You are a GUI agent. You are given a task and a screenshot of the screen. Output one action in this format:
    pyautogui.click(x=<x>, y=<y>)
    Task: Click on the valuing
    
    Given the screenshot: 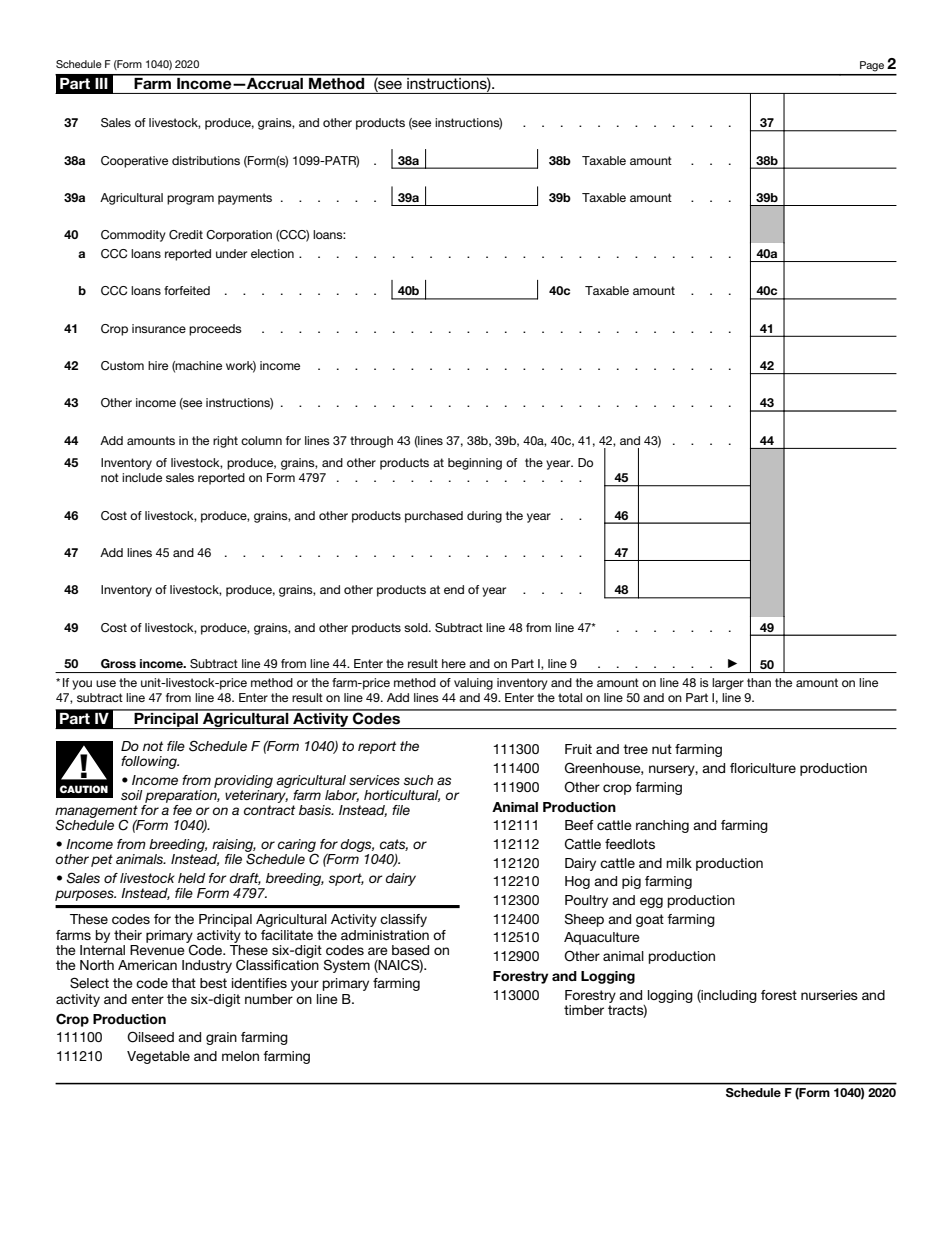 What is the action you would take?
    pyautogui.click(x=473, y=684)
